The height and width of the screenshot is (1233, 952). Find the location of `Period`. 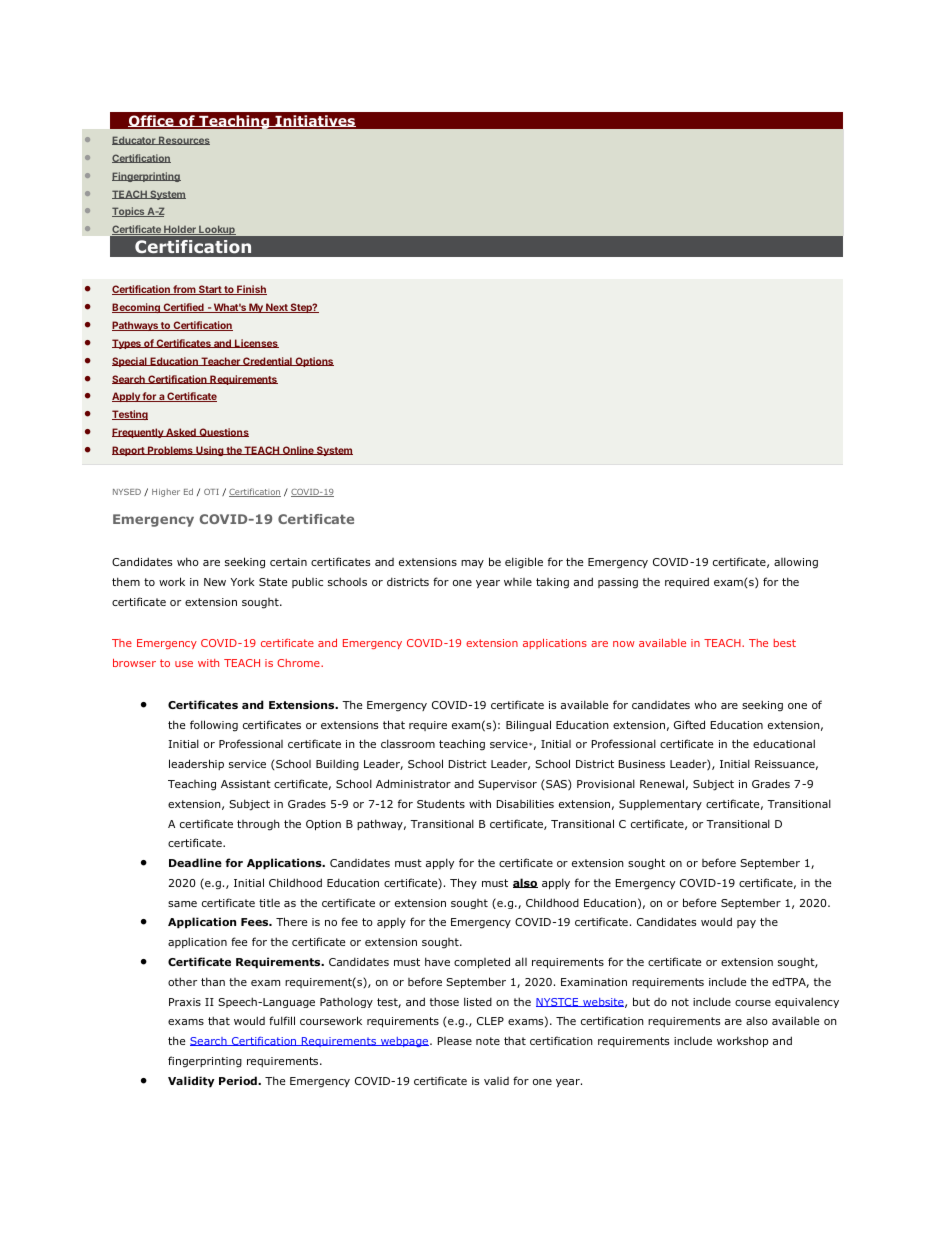

Period is located at coordinates (239, 1080).
